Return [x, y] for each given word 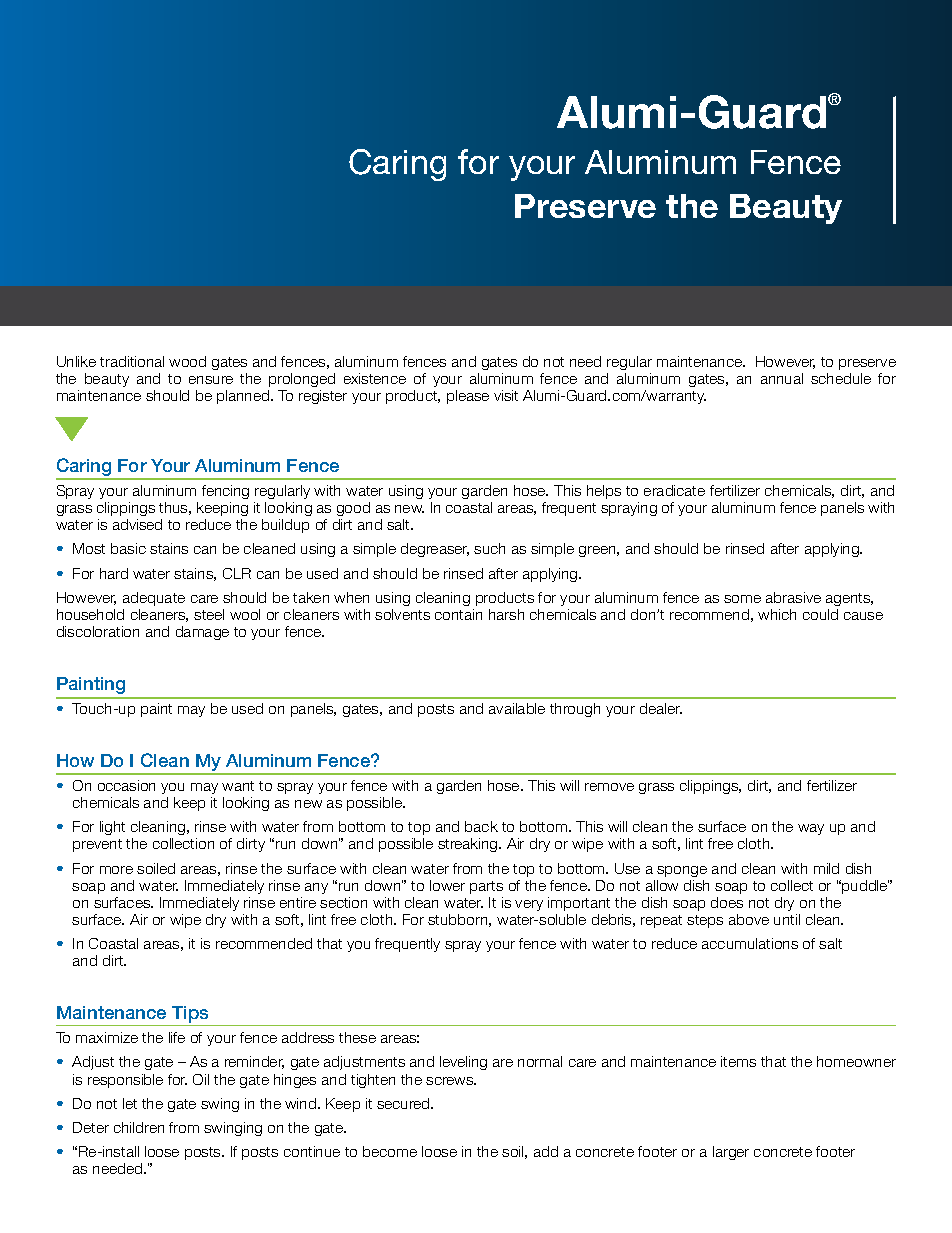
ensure [211, 380]
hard [114, 573]
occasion [126, 785]
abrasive [793, 597]
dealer [661, 708]
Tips [190, 1016]
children [139, 1127]
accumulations [750, 943]
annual [782, 378]
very [529, 905]
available [517, 708]
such [489, 548]
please [468, 397]
